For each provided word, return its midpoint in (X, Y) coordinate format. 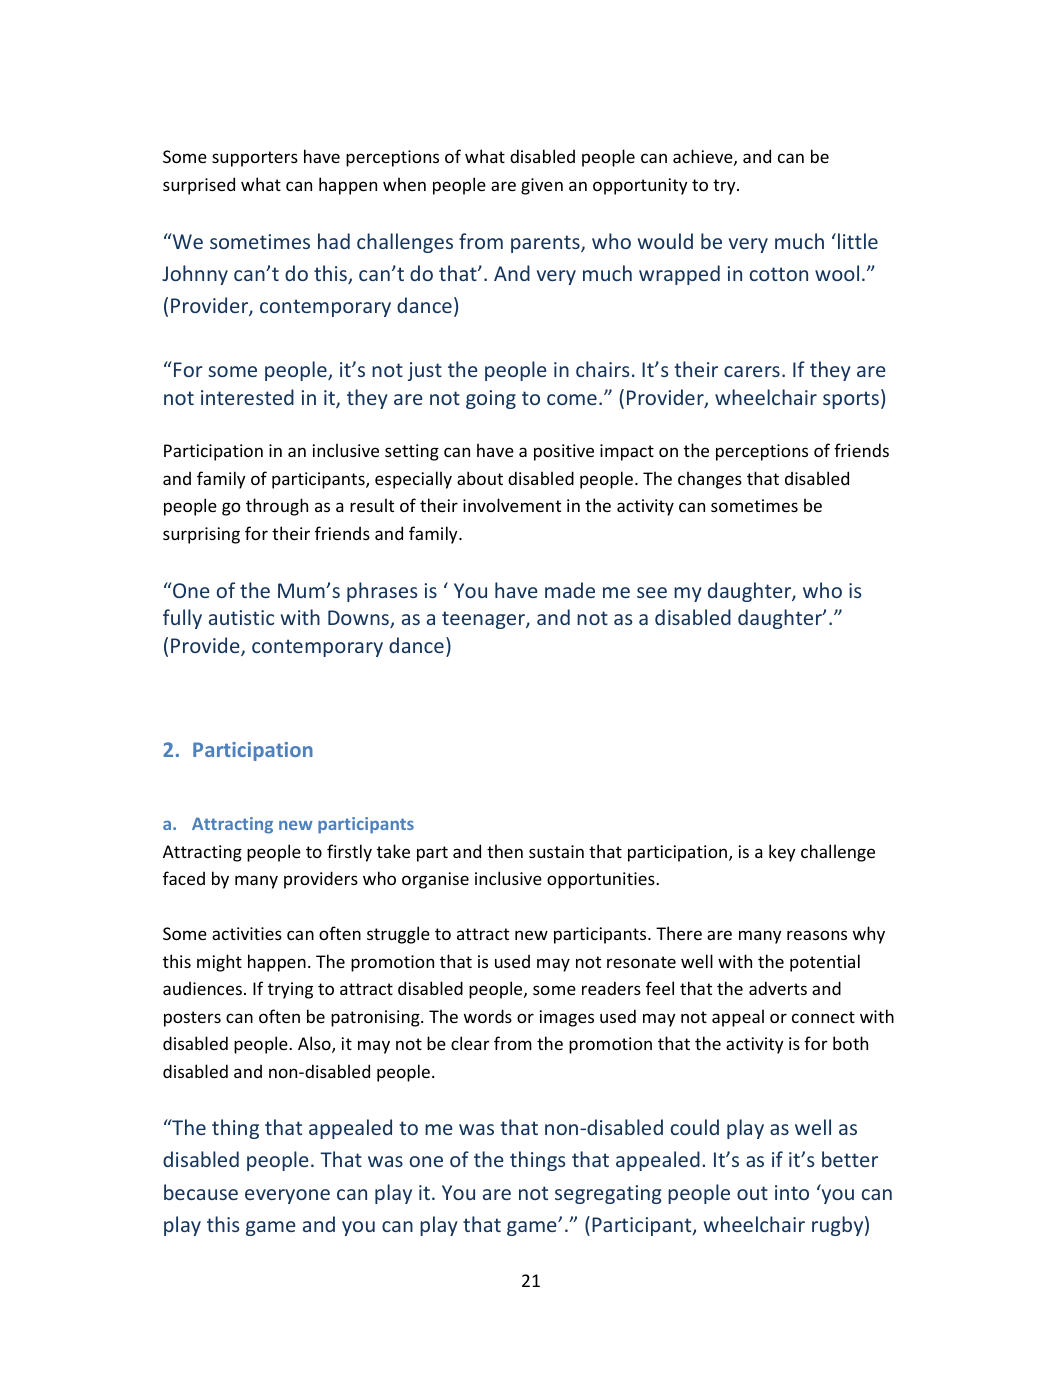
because (201, 1192)
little (858, 241)
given (542, 186)
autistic (241, 617)
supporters (255, 159)
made (570, 590)
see (652, 592)
